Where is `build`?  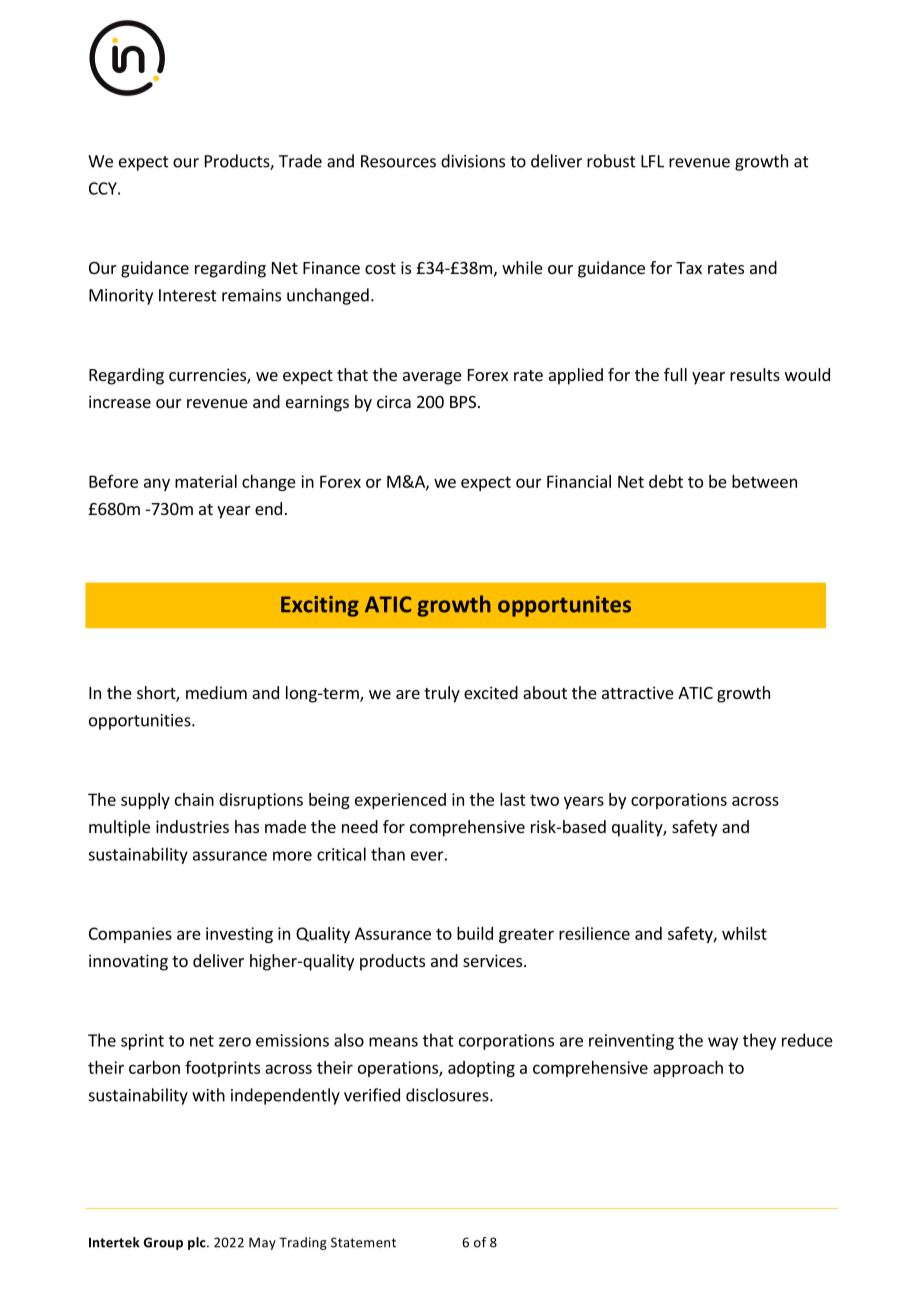
build is located at coordinates (475, 933).
